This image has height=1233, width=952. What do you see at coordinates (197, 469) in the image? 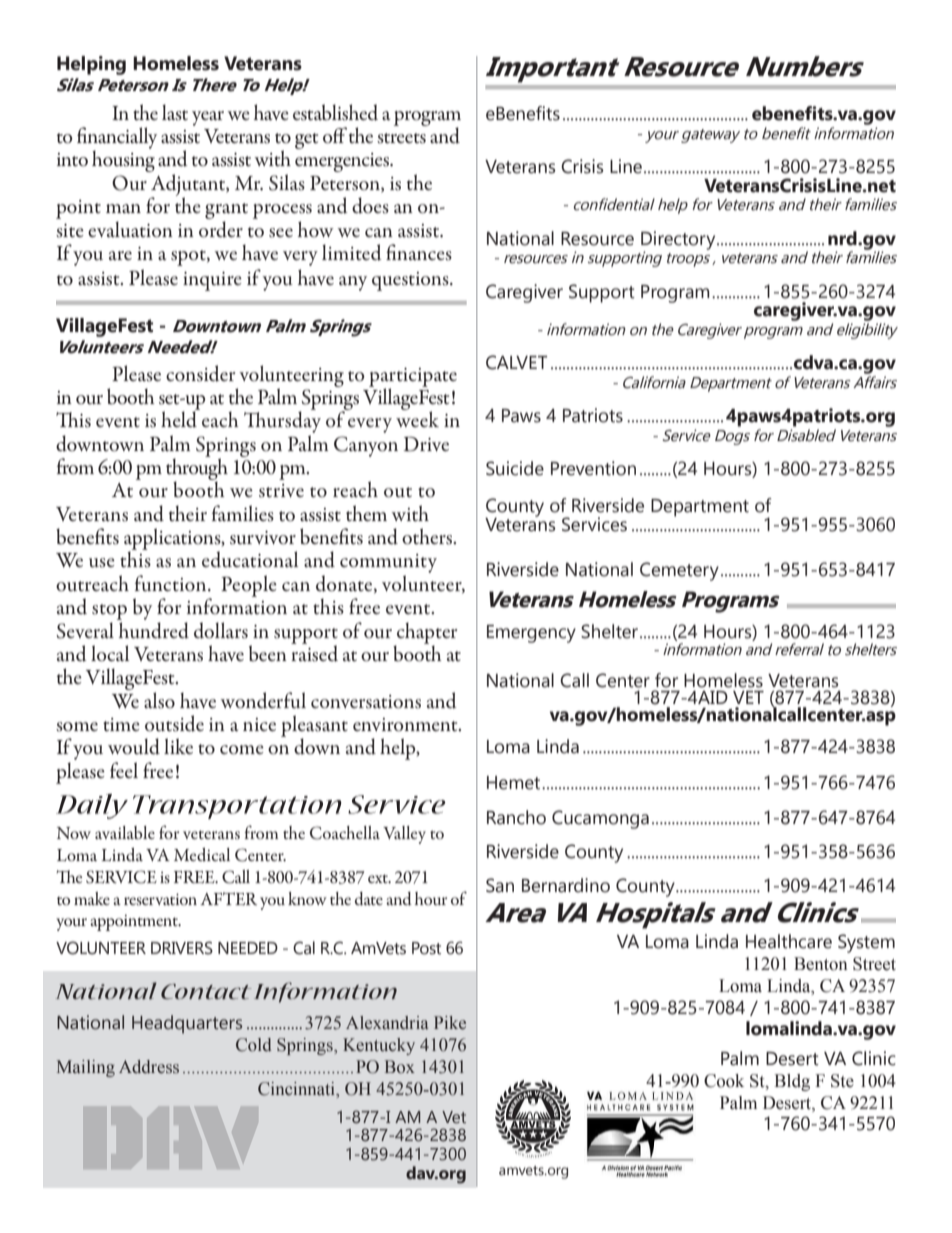
I see `through` at bounding box center [197, 469].
